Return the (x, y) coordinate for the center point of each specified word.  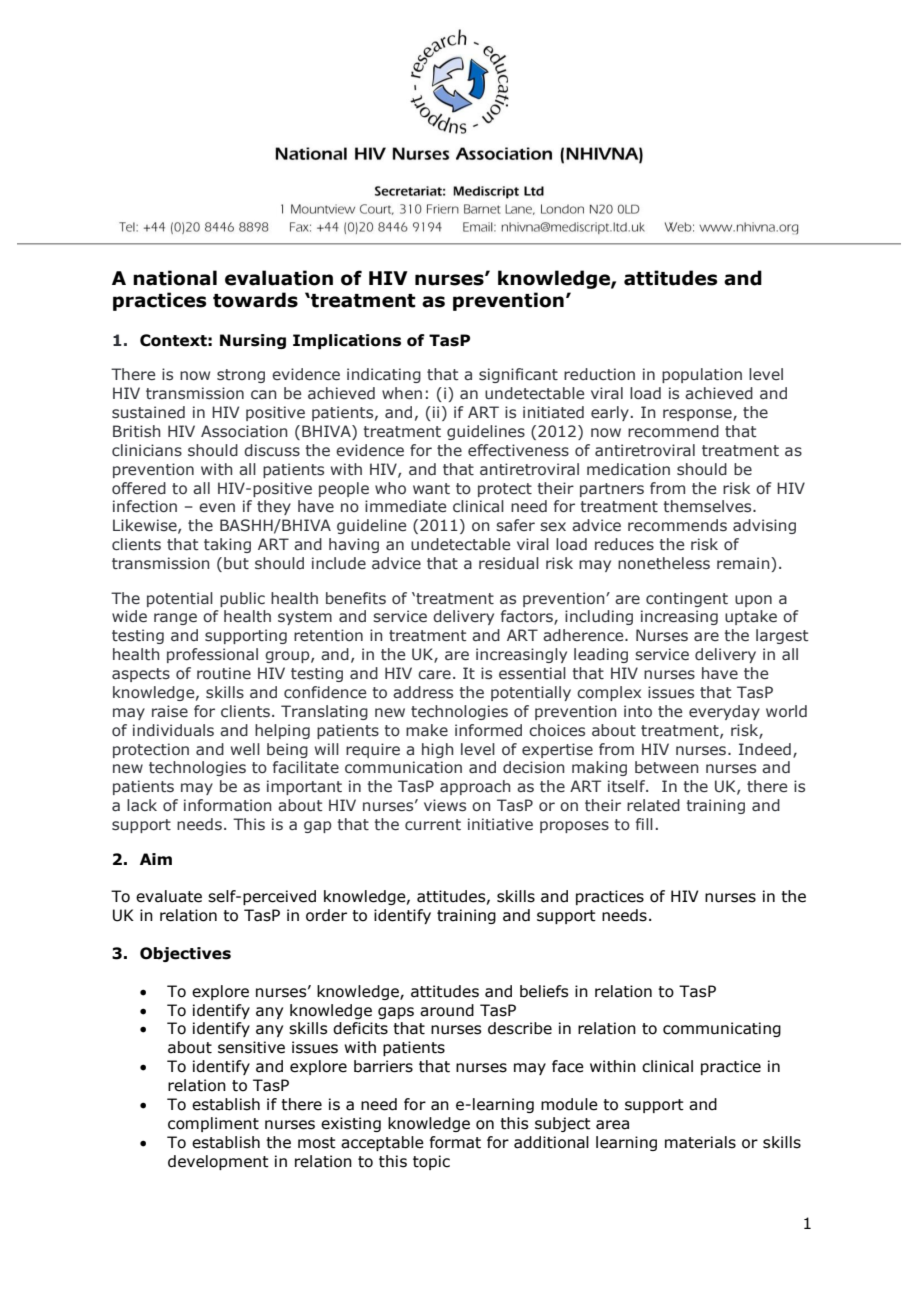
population (702, 375)
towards (255, 300)
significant (518, 375)
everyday (724, 712)
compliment (213, 1124)
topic (431, 1162)
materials (700, 1142)
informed (488, 730)
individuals (173, 730)
